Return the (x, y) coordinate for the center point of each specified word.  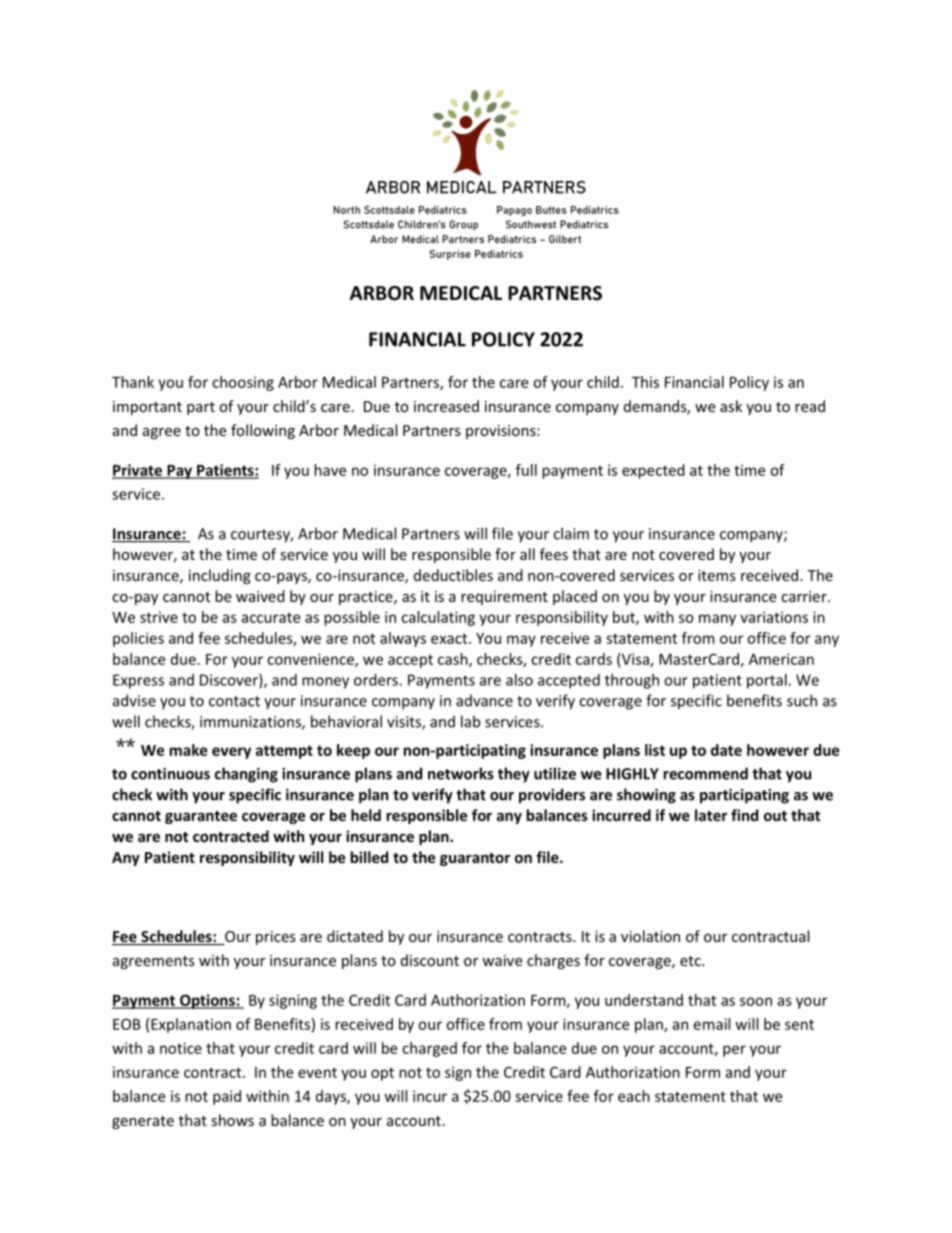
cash (454, 660)
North (346, 210)
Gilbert (565, 239)
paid (227, 1097)
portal (767, 681)
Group (463, 225)
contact (234, 701)
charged (429, 1049)
